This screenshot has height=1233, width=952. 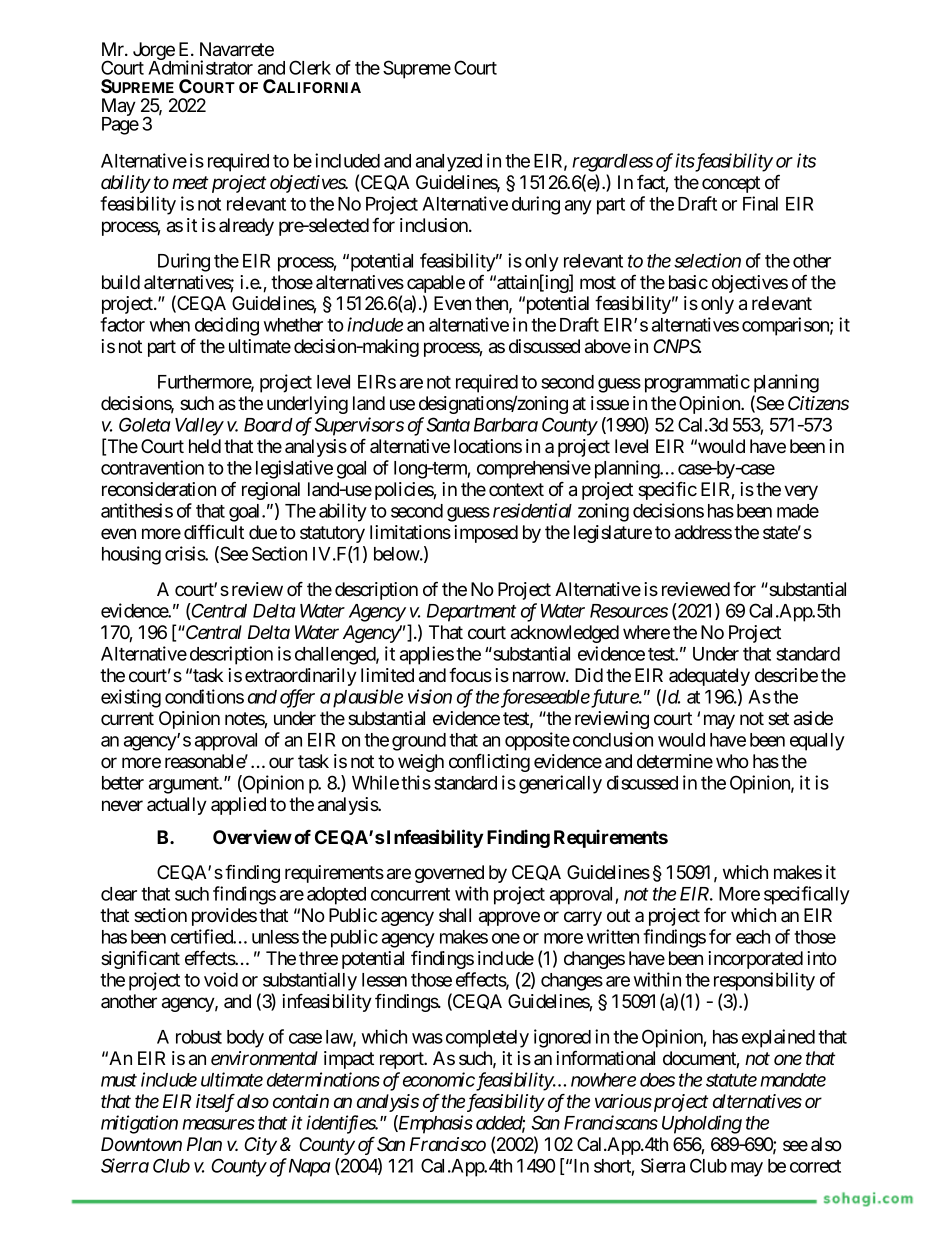 What do you see at coordinates (448, 1144) in the screenshot?
I see `Francisco` at bounding box center [448, 1144].
